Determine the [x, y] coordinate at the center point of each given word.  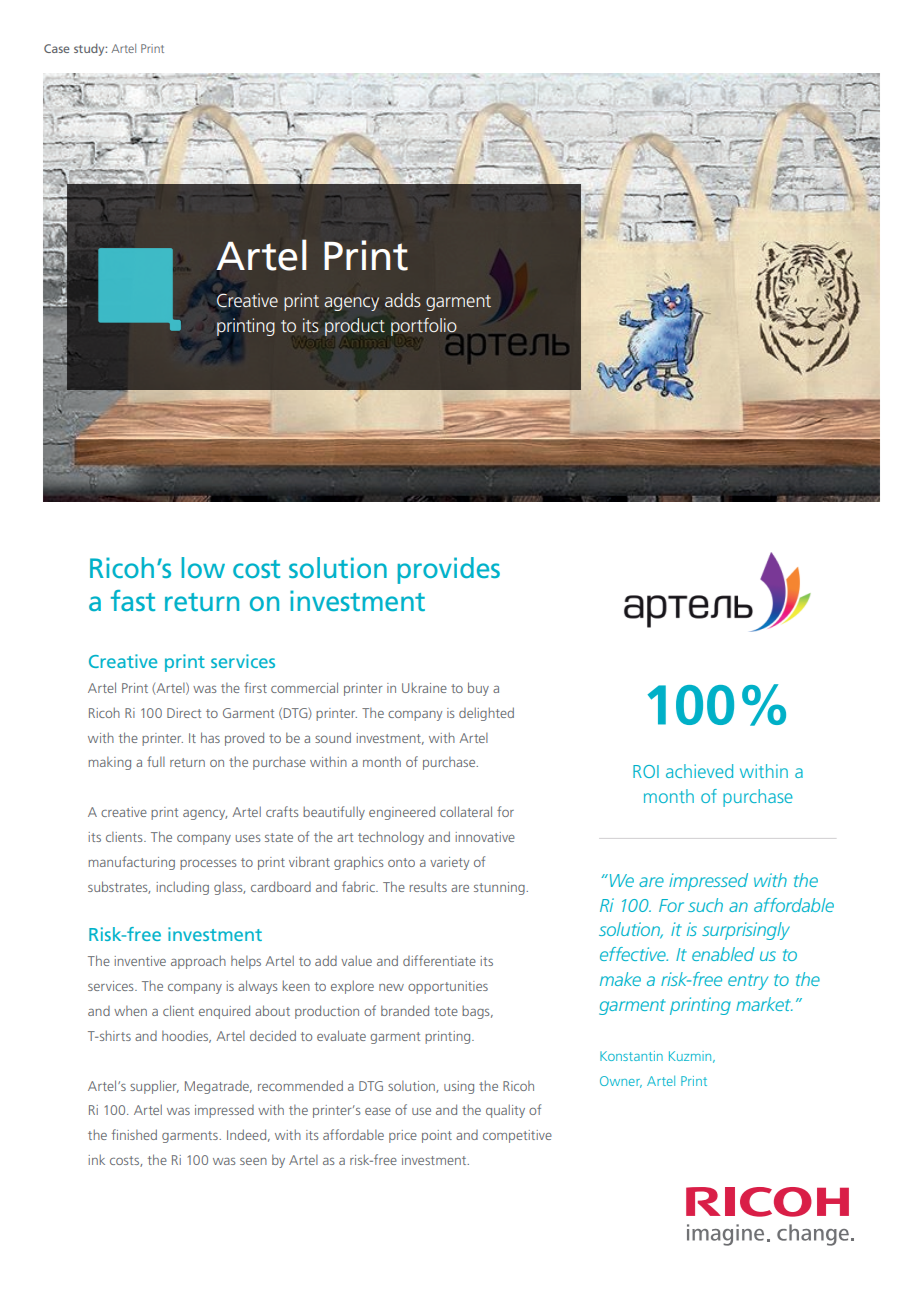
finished [134, 1134]
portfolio [425, 328]
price [403, 1136]
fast [133, 600]
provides [449, 570]
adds [403, 300]
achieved [699, 771]
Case [57, 48]
